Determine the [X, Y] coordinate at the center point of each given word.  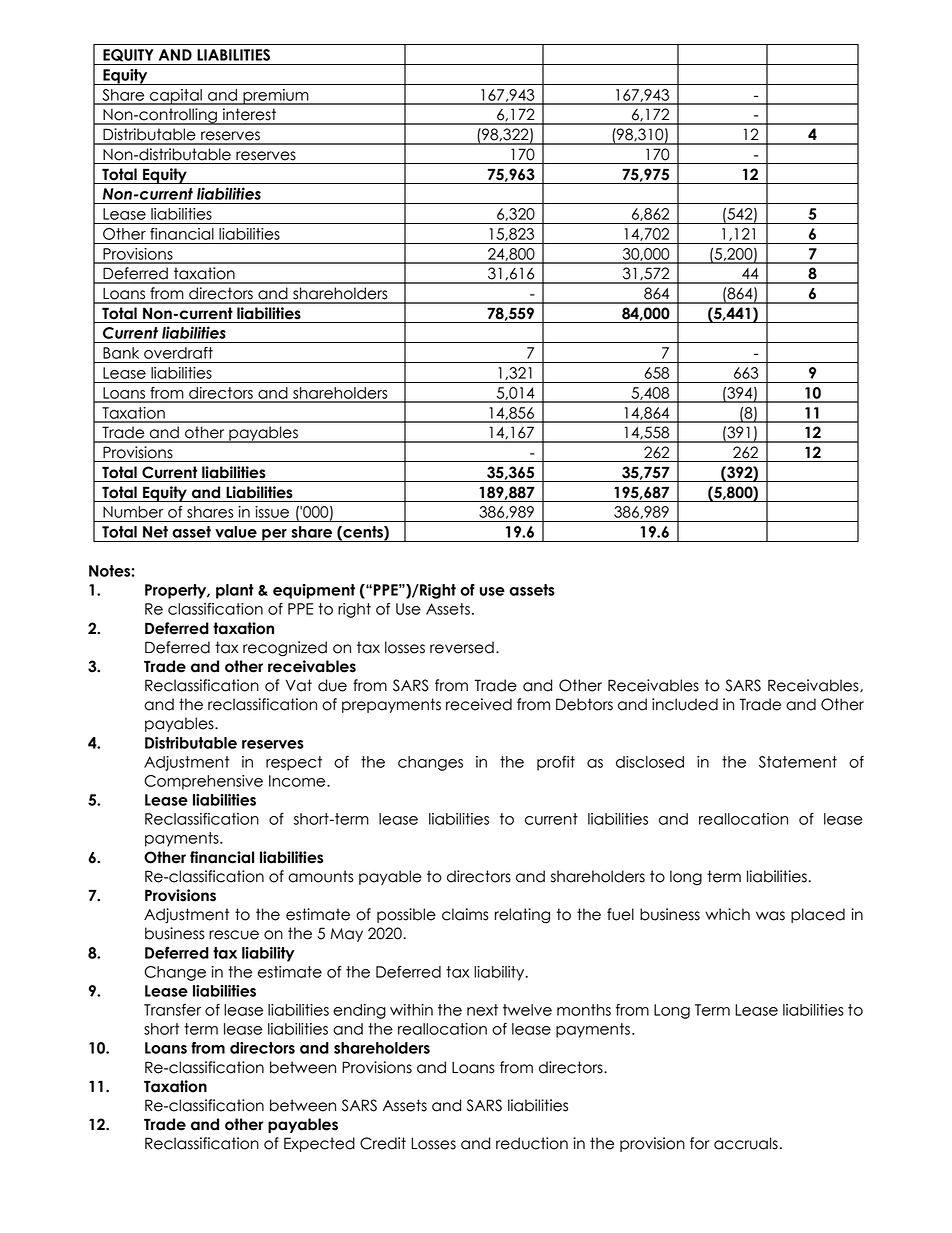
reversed [462, 647]
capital [176, 97]
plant [235, 591]
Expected [319, 1144]
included [685, 704]
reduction [532, 1143]
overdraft [178, 353]
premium [276, 97]
